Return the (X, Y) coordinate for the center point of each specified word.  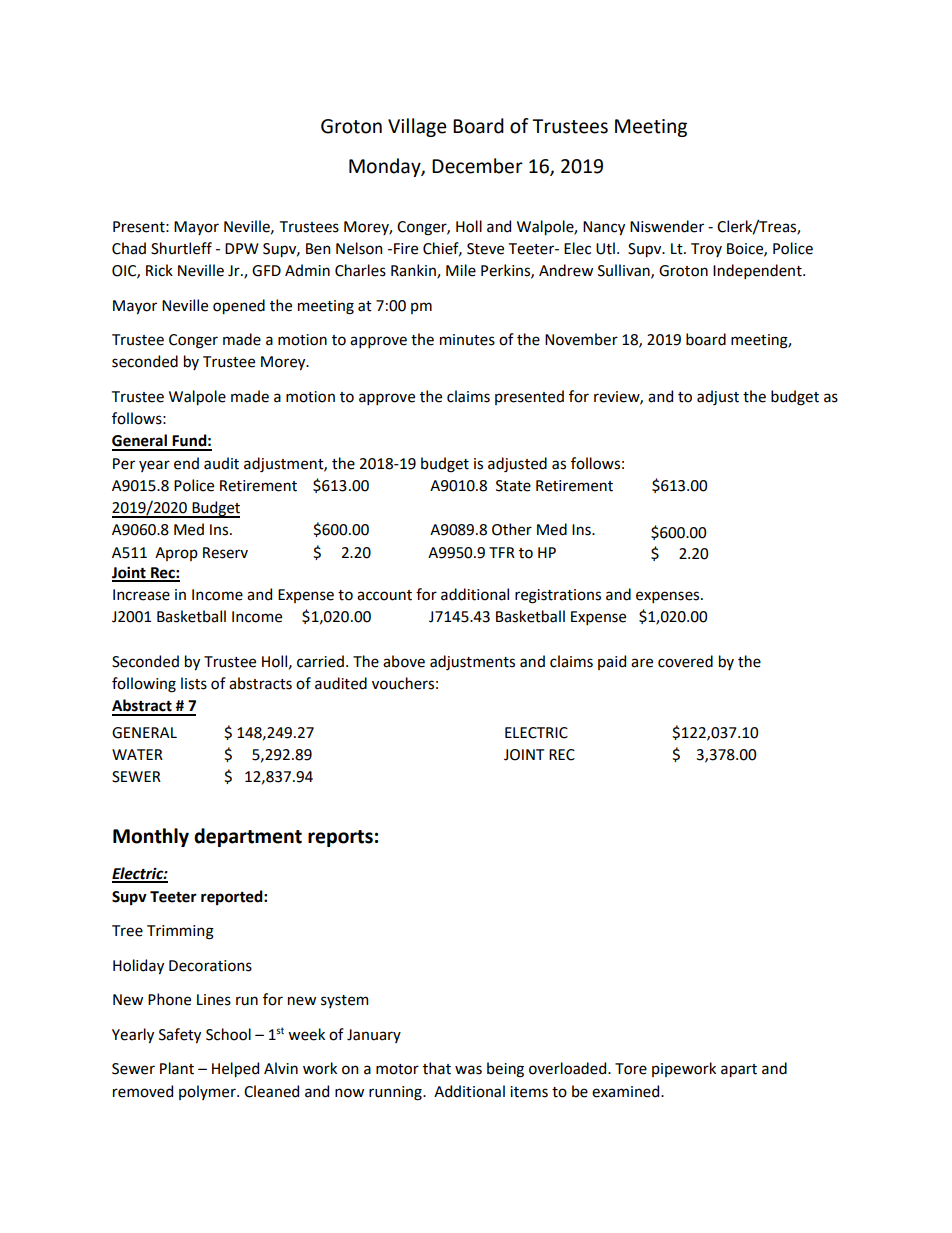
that (437, 1068)
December (477, 166)
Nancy (604, 228)
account (384, 595)
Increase (141, 595)
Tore (631, 1069)
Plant (177, 1068)
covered (685, 661)
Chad (129, 248)
